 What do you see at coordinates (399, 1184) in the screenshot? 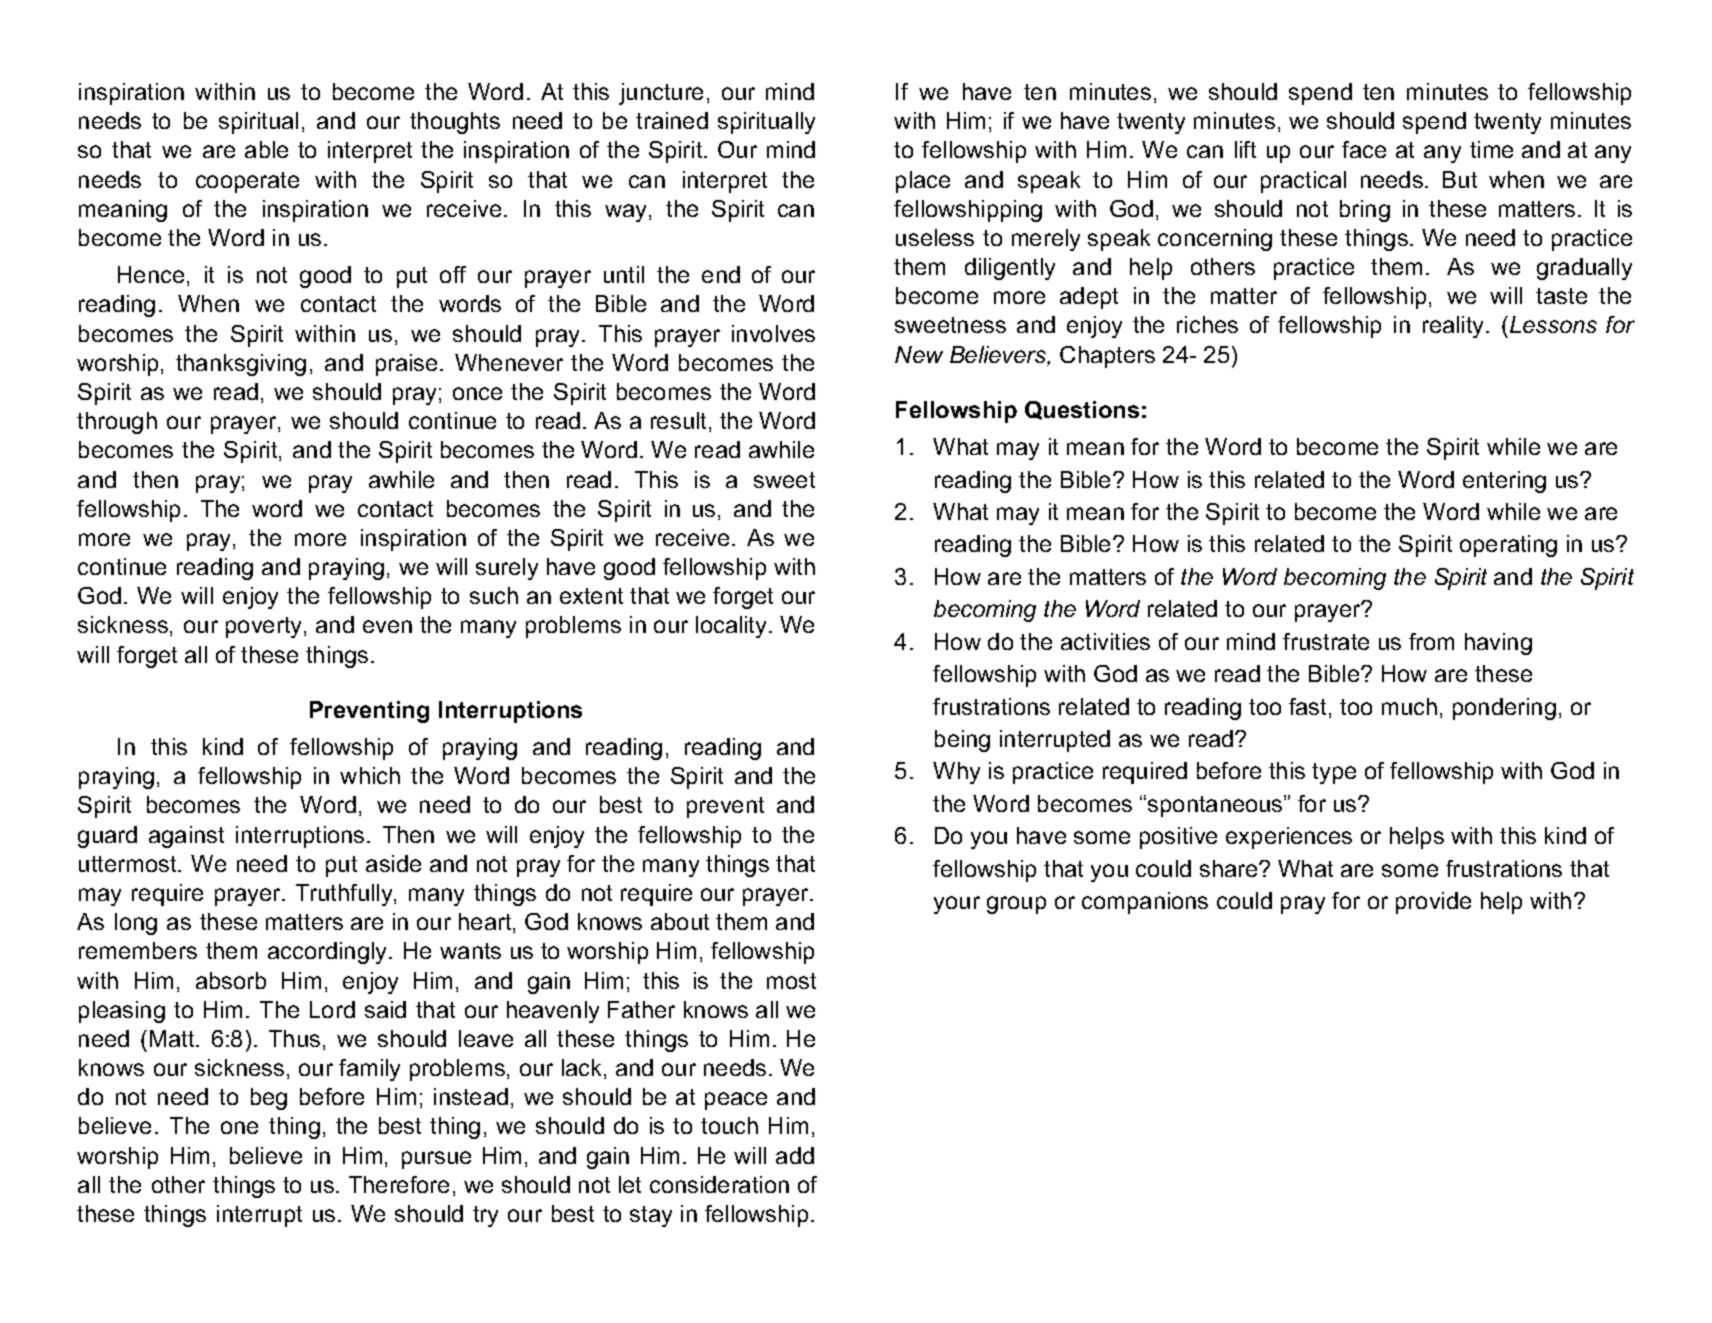
I see `Therefore` at bounding box center [399, 1184].
